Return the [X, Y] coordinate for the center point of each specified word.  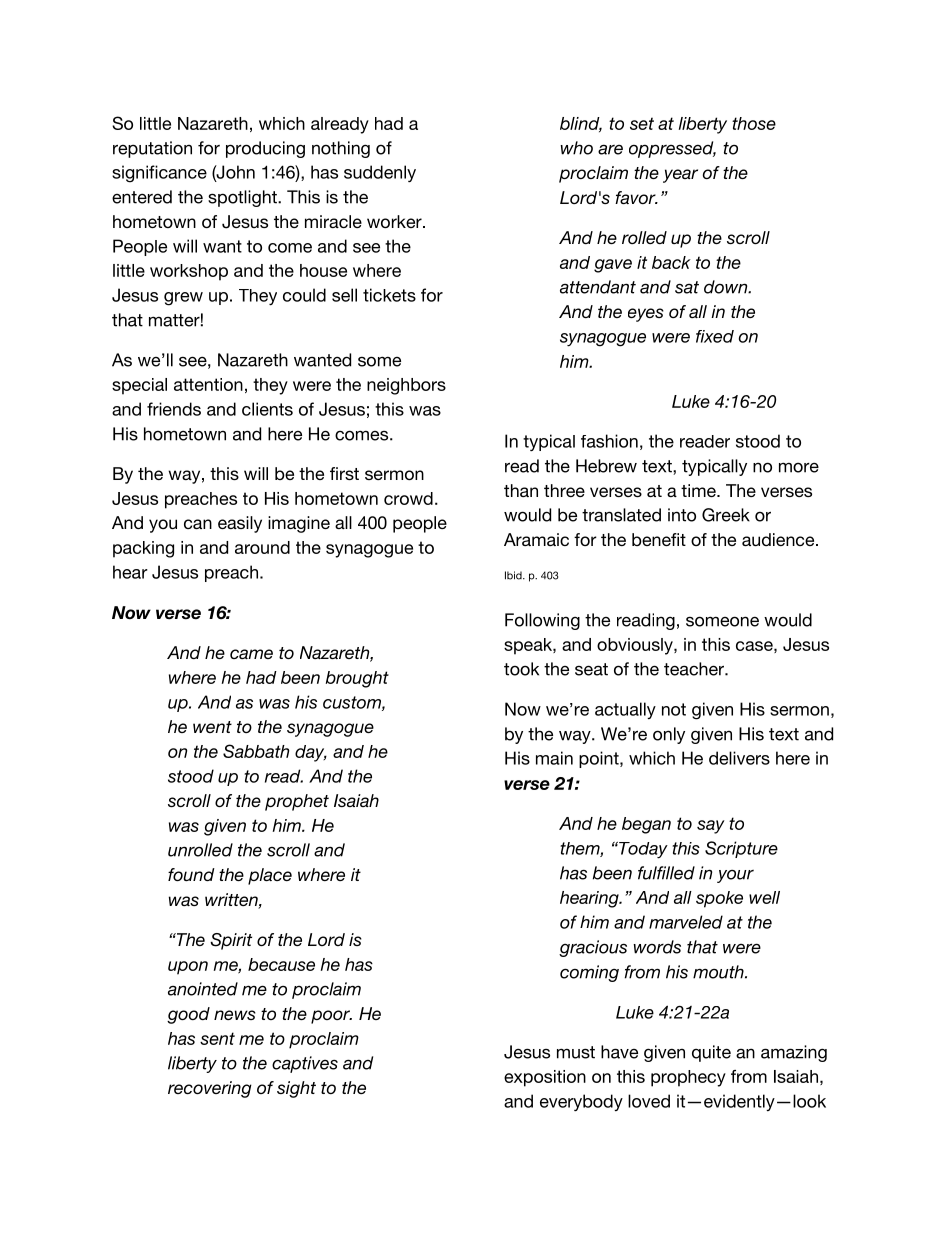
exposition [545, 1078]
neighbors [406, 386]
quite [711, 1053]
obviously [636, 646]
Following [542, 621]
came [251, 654]
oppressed [672, 149]
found [191, 874]
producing [265, 149]
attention [208, 384]
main [554, 758]
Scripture [741, 849]
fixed [715, 336]
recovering [210, 1089]
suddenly [380, 173]
